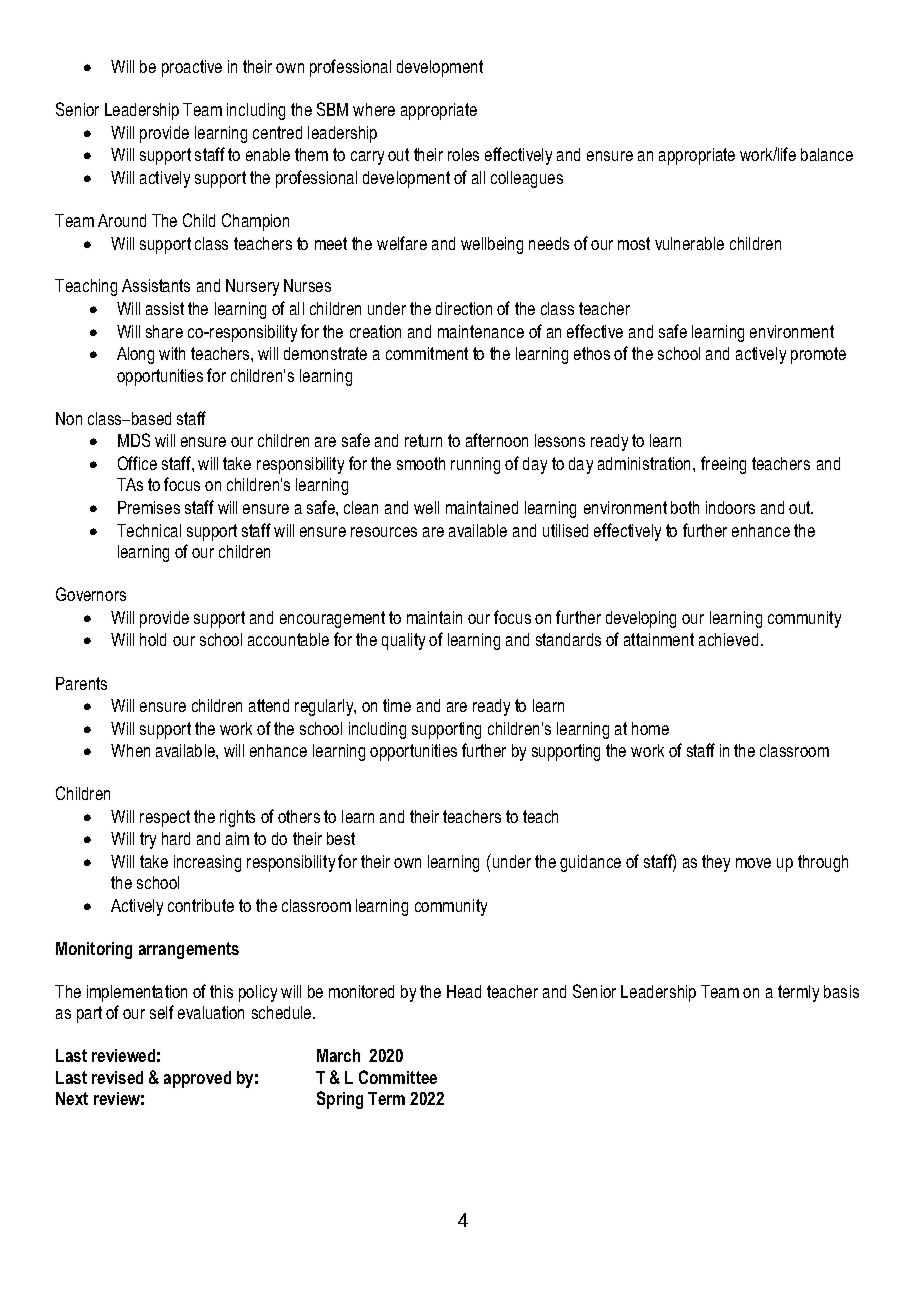  I want to click on approved, so click(197, 1079).
